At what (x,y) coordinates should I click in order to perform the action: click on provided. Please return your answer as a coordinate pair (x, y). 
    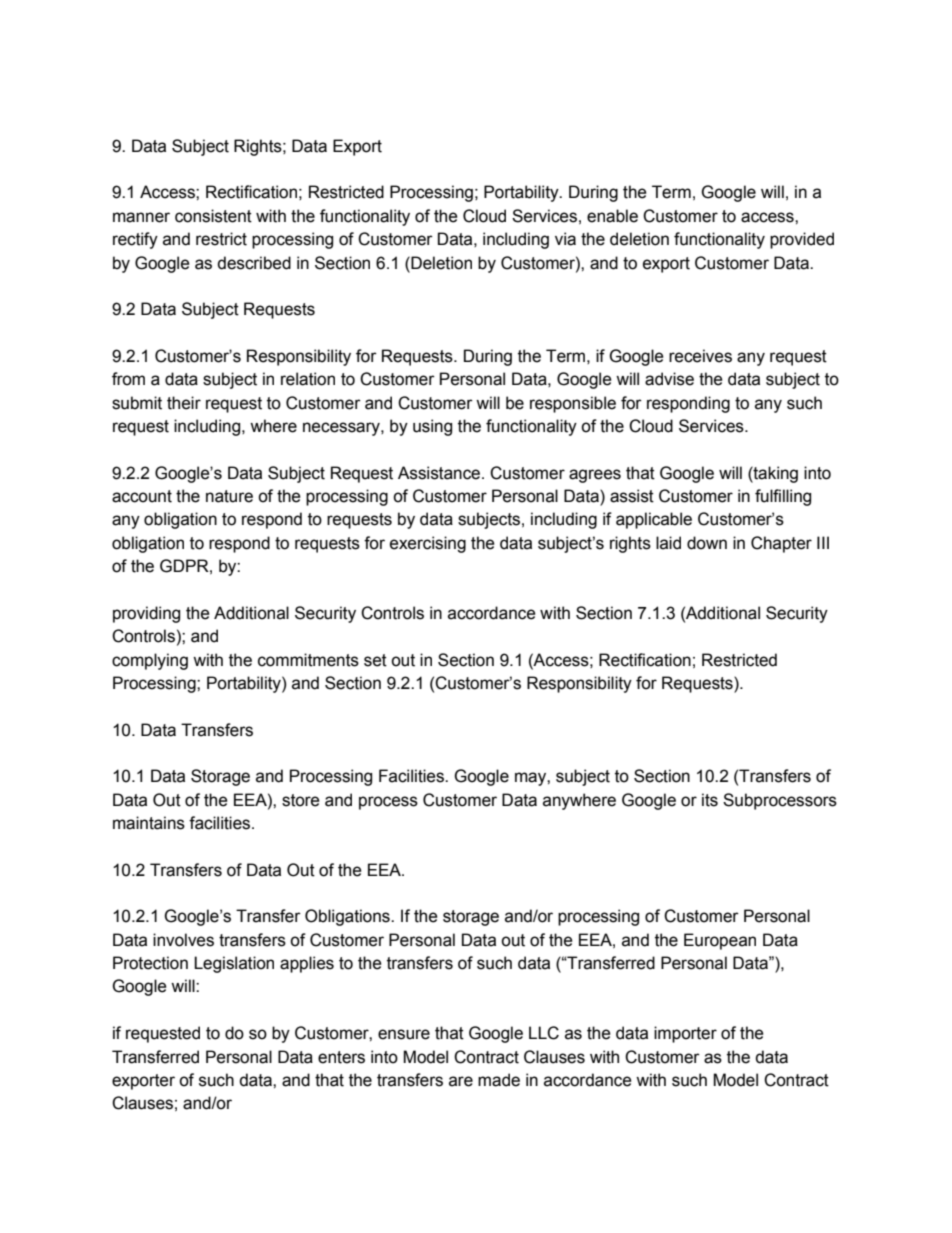
    Looking at the image, I should click on (802, 240).
